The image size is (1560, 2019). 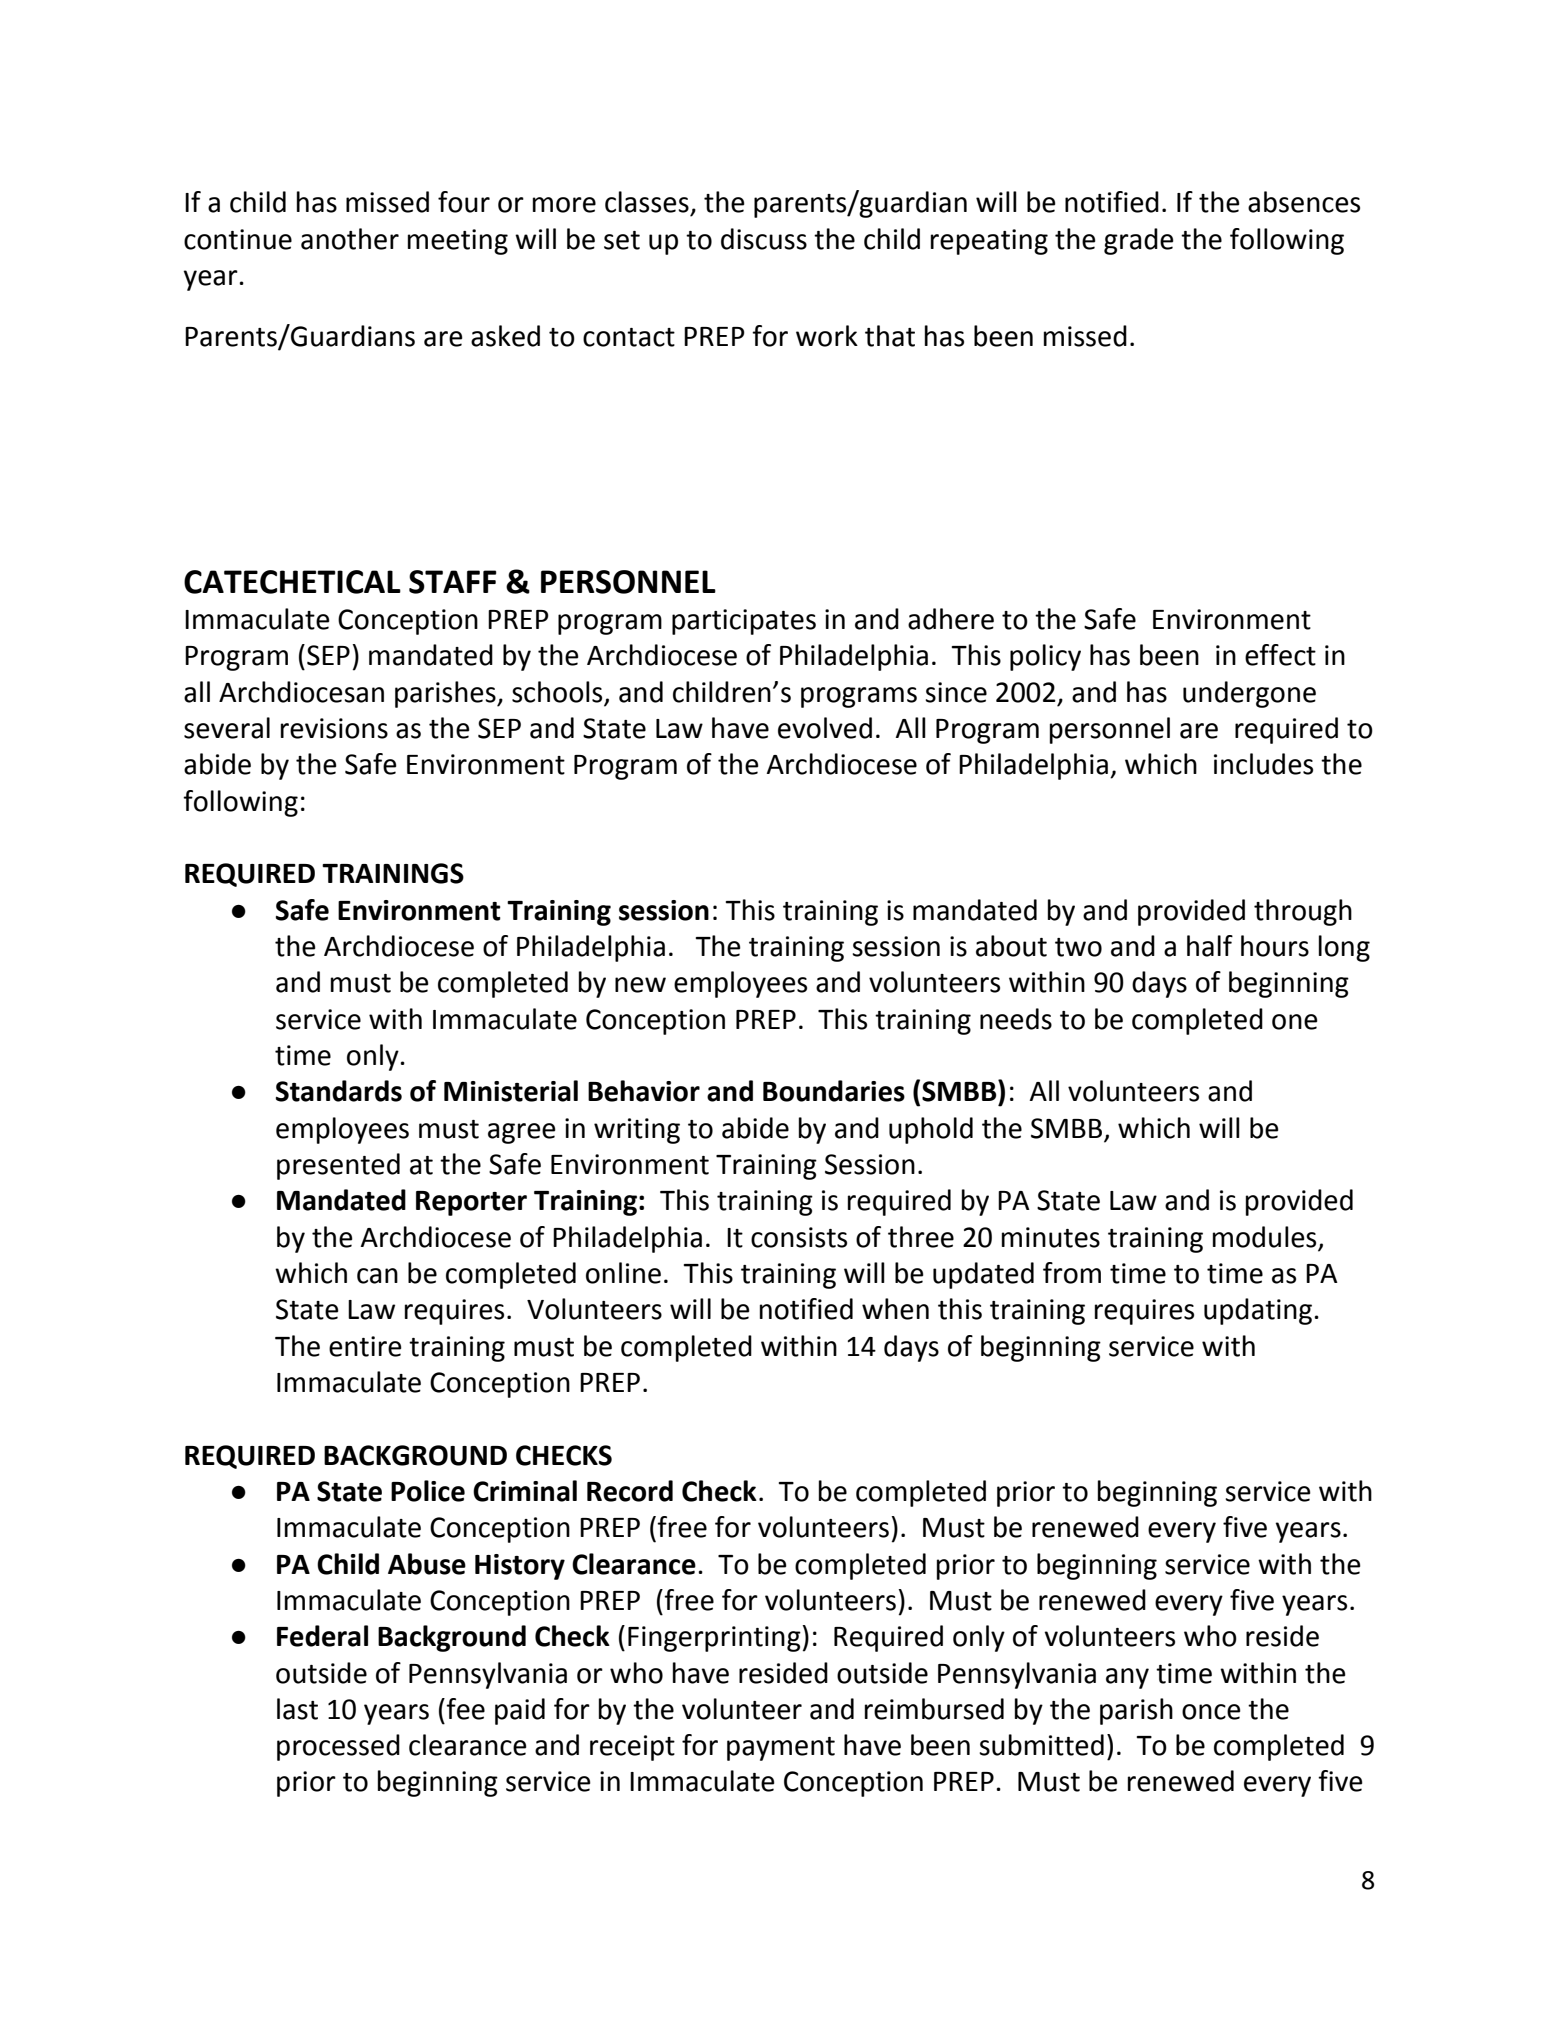 What do you see at coordinates (744, 622) in the screenshot?
I see `participates` at bounding box center [744, 622].
